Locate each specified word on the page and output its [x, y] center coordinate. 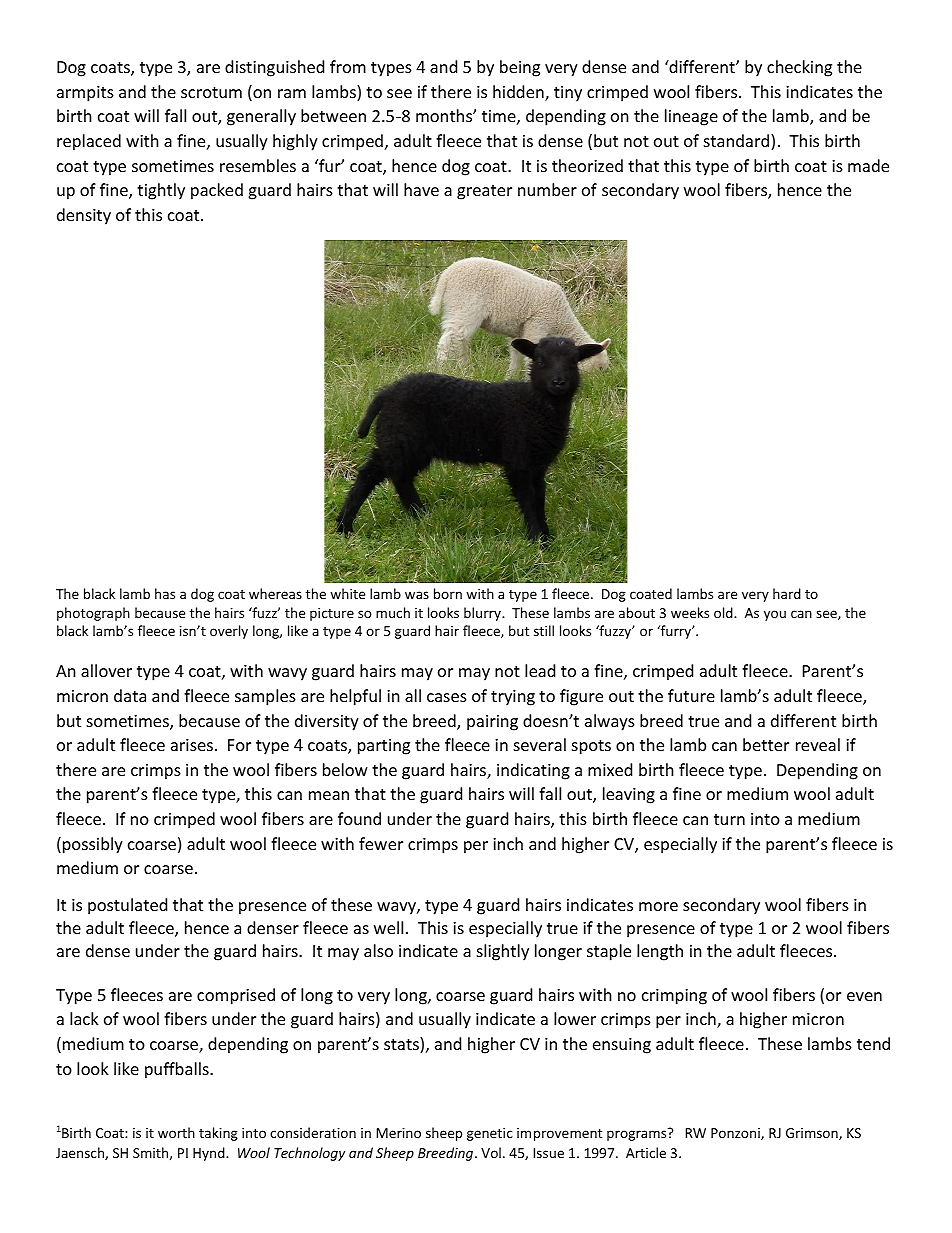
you [775, 615]
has [165, 593]
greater [484, 192]
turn [729, 819]
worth [176, 1132]
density [84, 216]
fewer [381, 843]
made [868, 165]
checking [799, 68]
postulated [127, 906]
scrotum [211, 92]
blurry [483, 614]
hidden [519, 93]
